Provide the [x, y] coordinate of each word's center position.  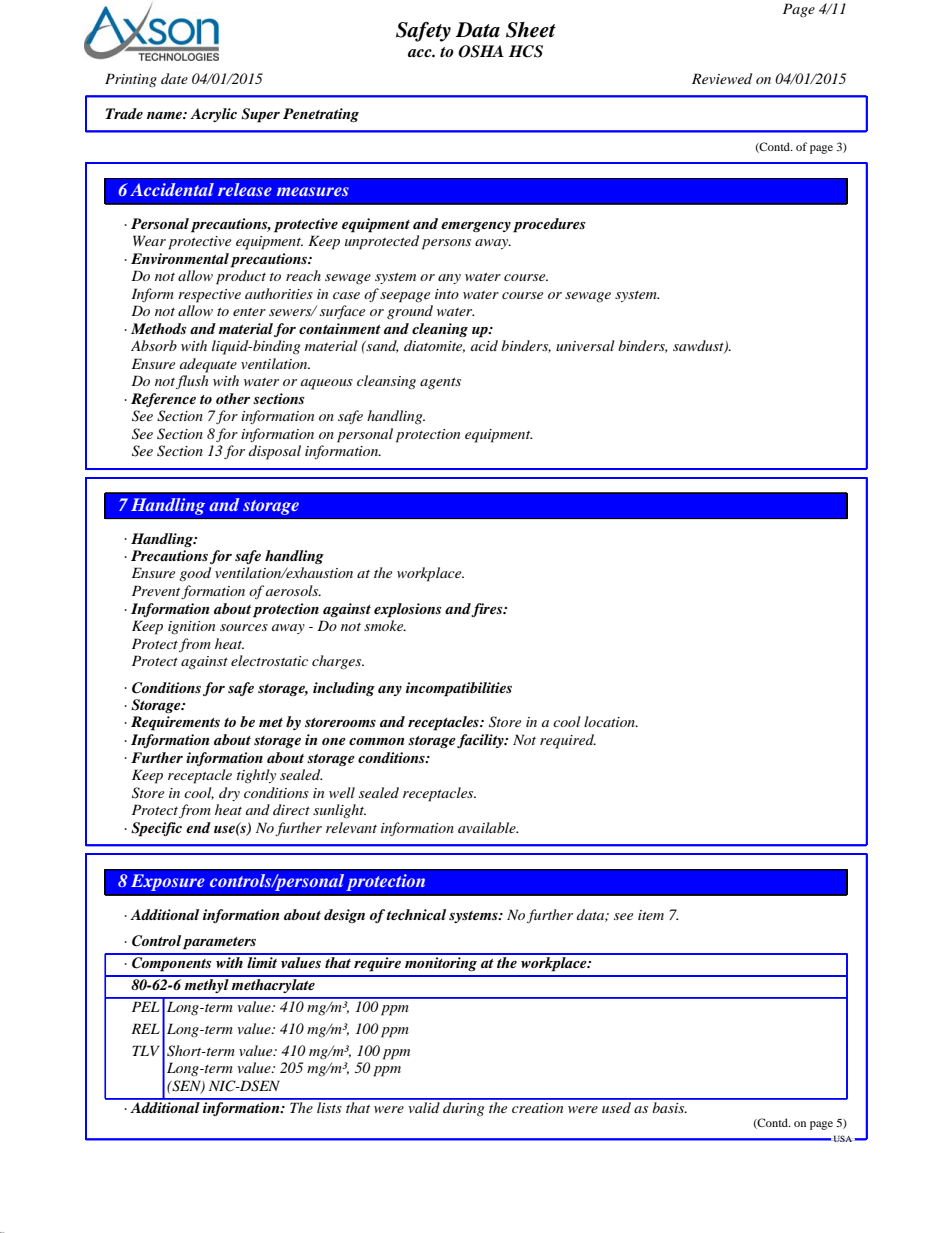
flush [192, 382]
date [174, 78]
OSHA [481, 51]
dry [229, 794]
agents [440, 384]
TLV [146, 1050]
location [610, 721]
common [376, 741]
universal [585, 345]
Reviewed [722, 78]
